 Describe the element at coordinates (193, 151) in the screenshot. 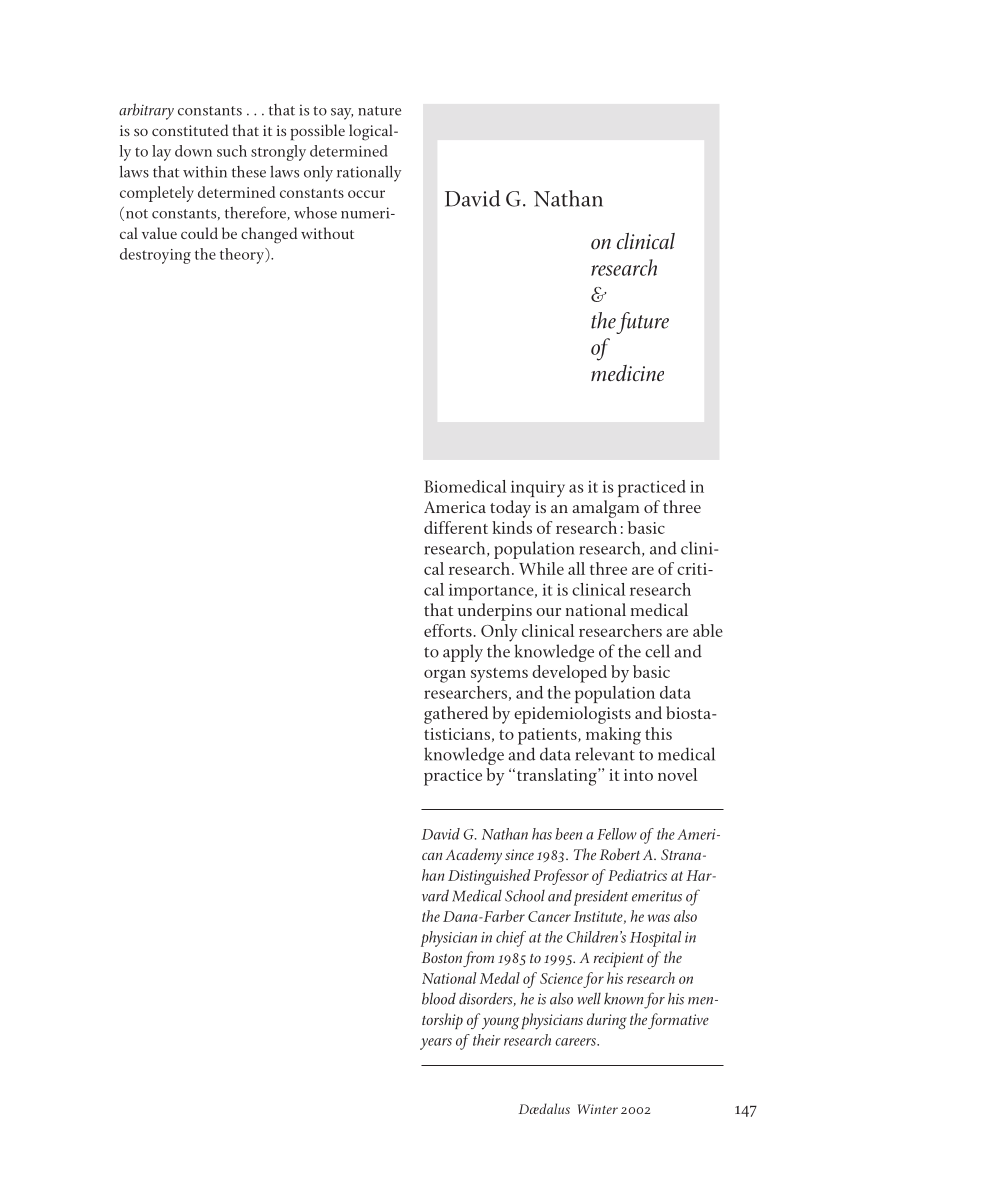

I see `down` at that location.
